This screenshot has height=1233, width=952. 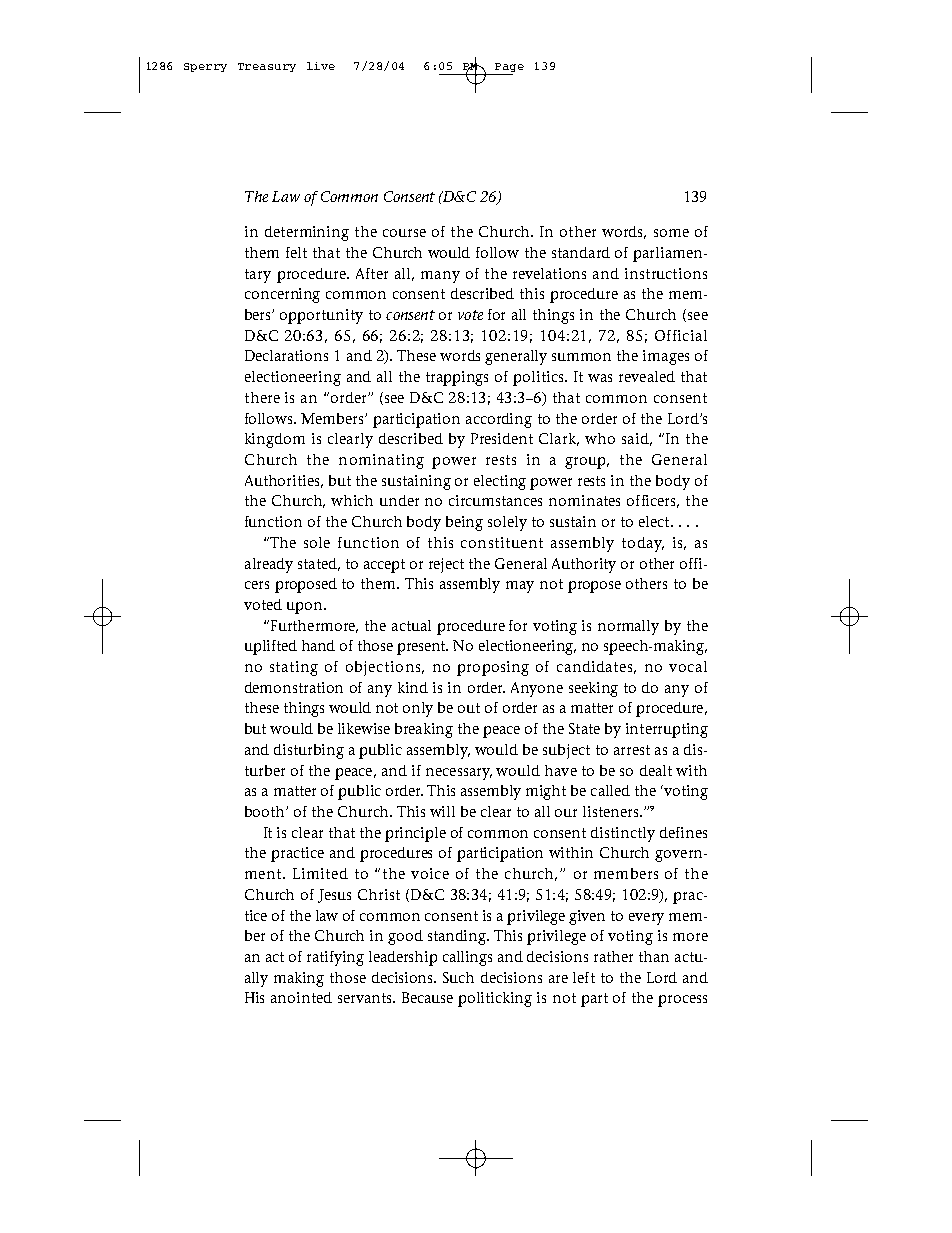 What do you see at coordinates (467, 958) in the screenshot?
I see `callings` at bounding box center [467, 958].
